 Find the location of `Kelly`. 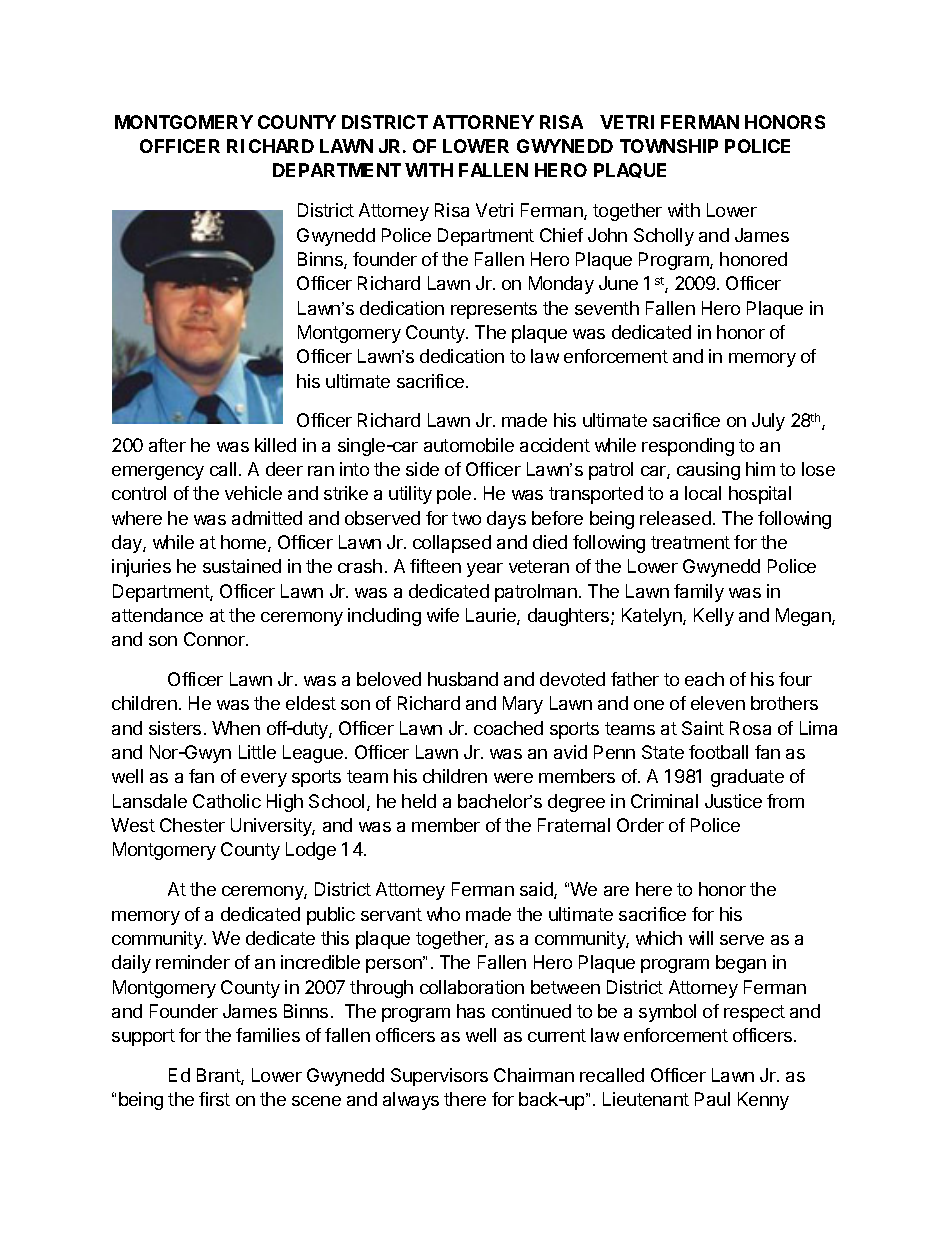

Kelly is located at coordinates (714, 617).
